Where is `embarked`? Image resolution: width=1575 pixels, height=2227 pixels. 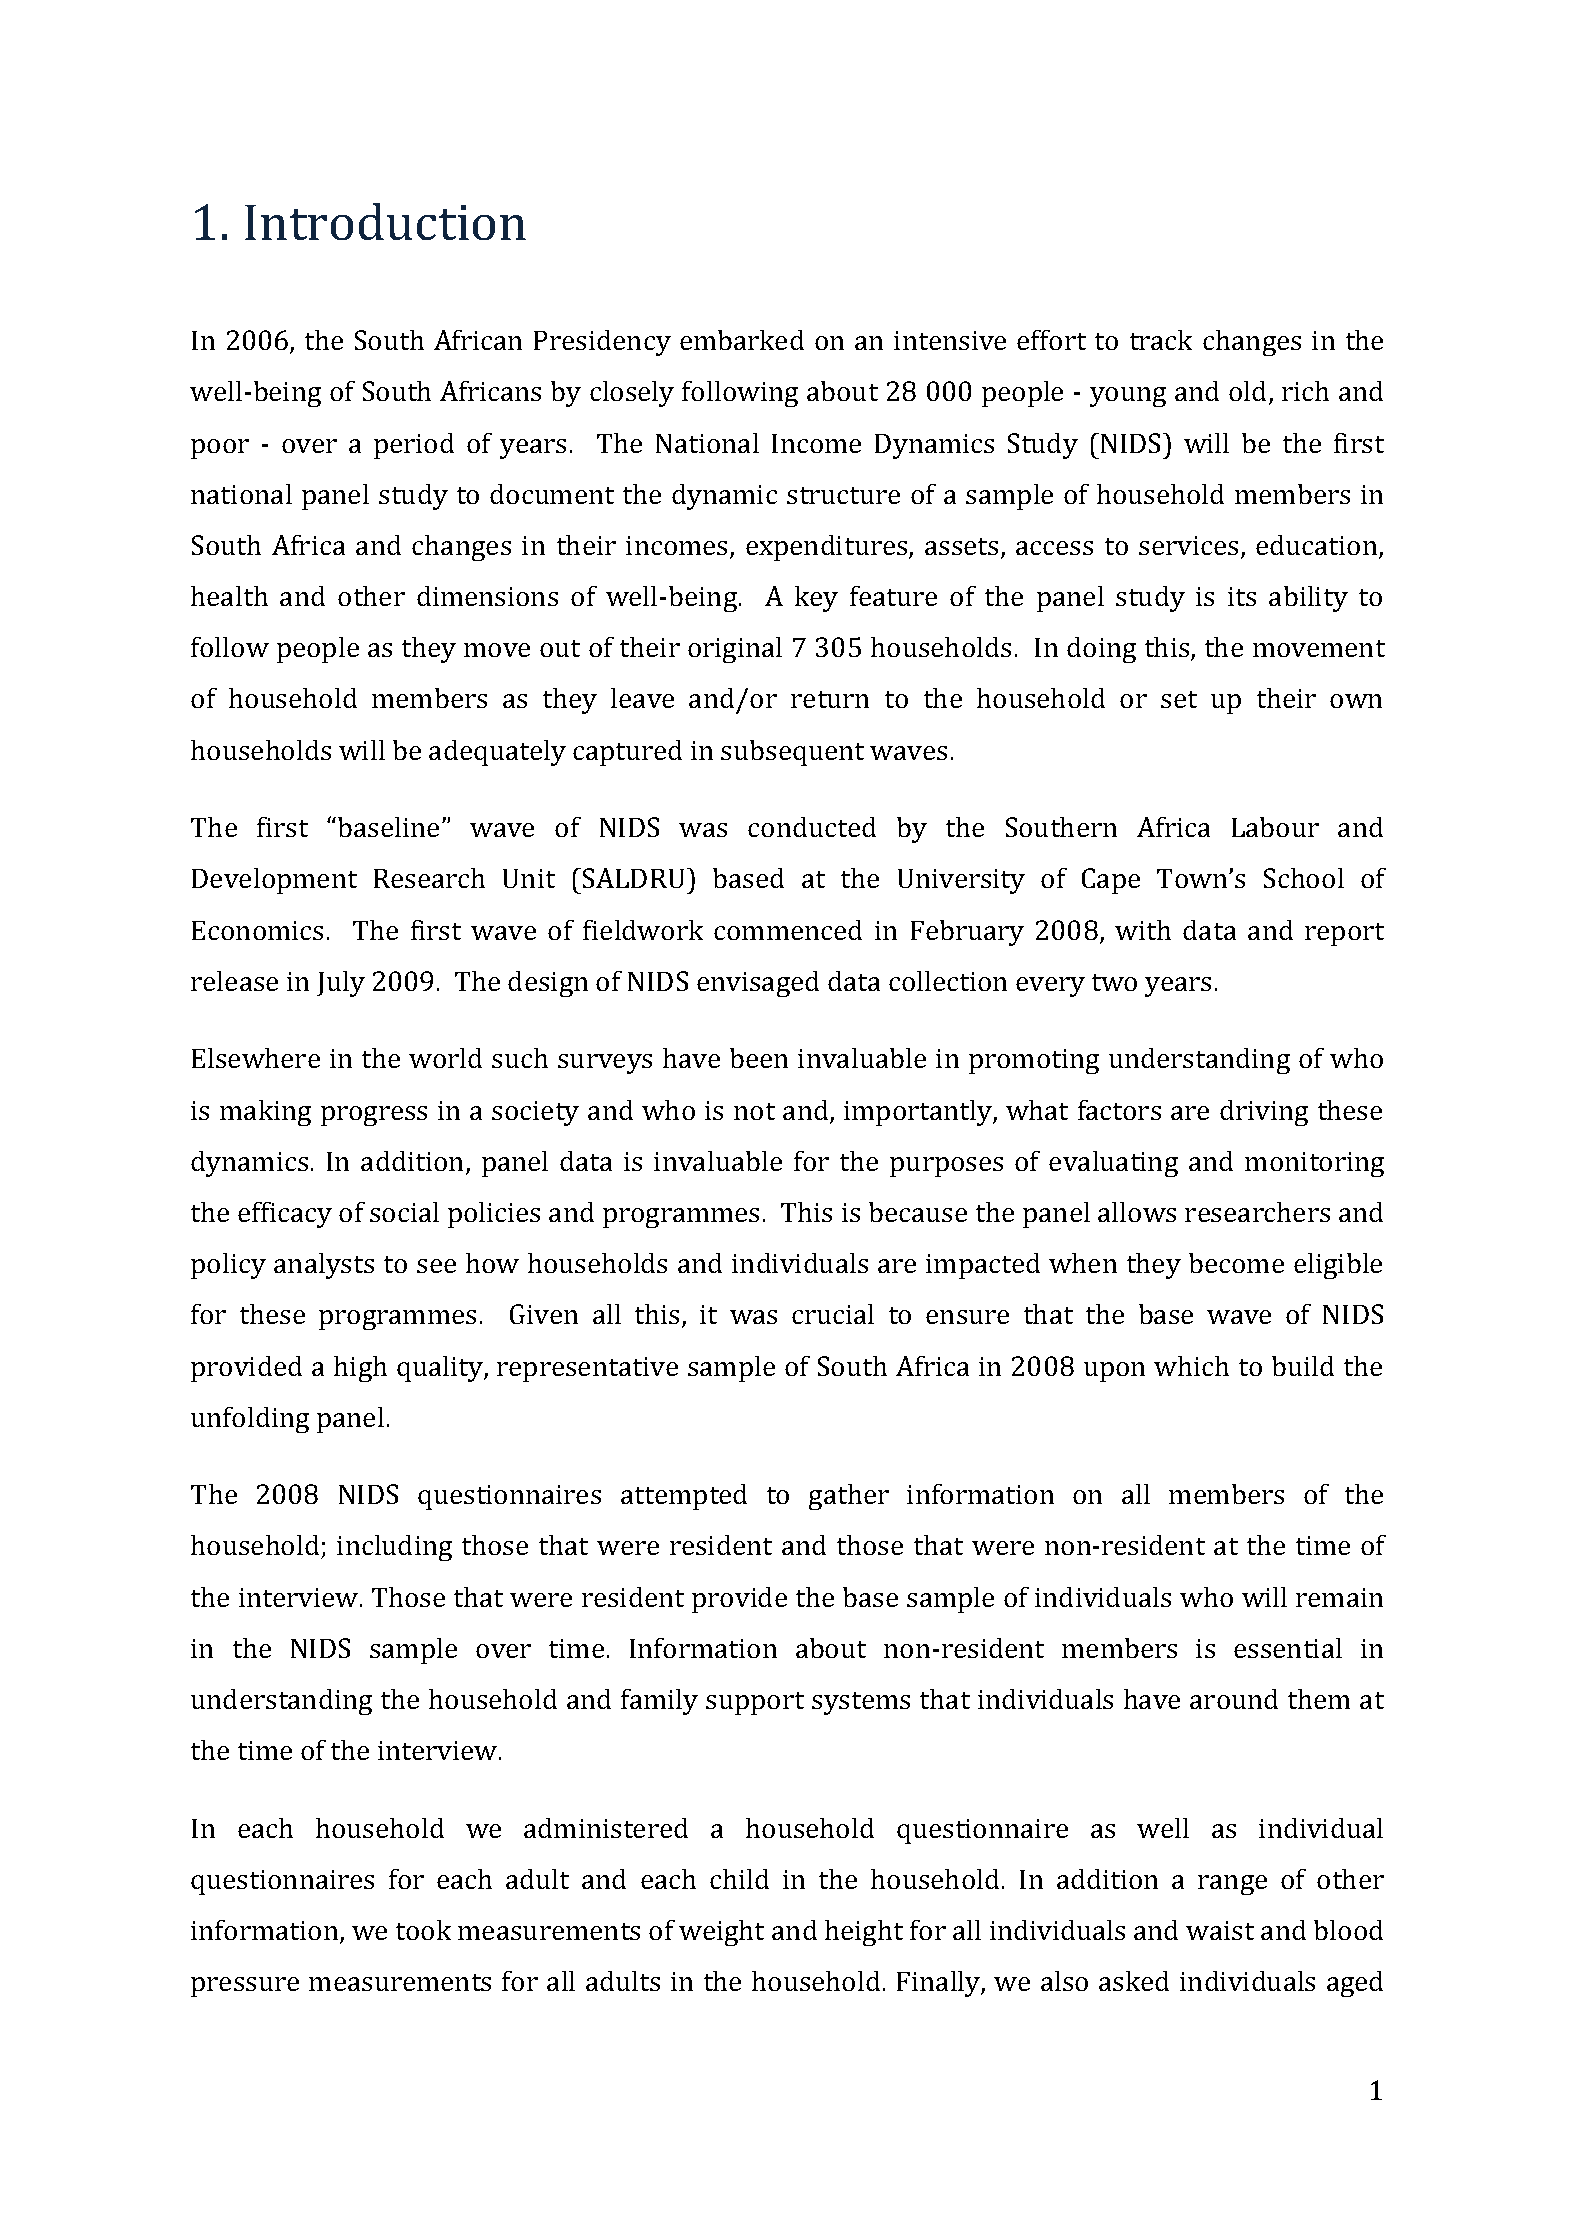 embarked is located at coordinates (742, 340).
